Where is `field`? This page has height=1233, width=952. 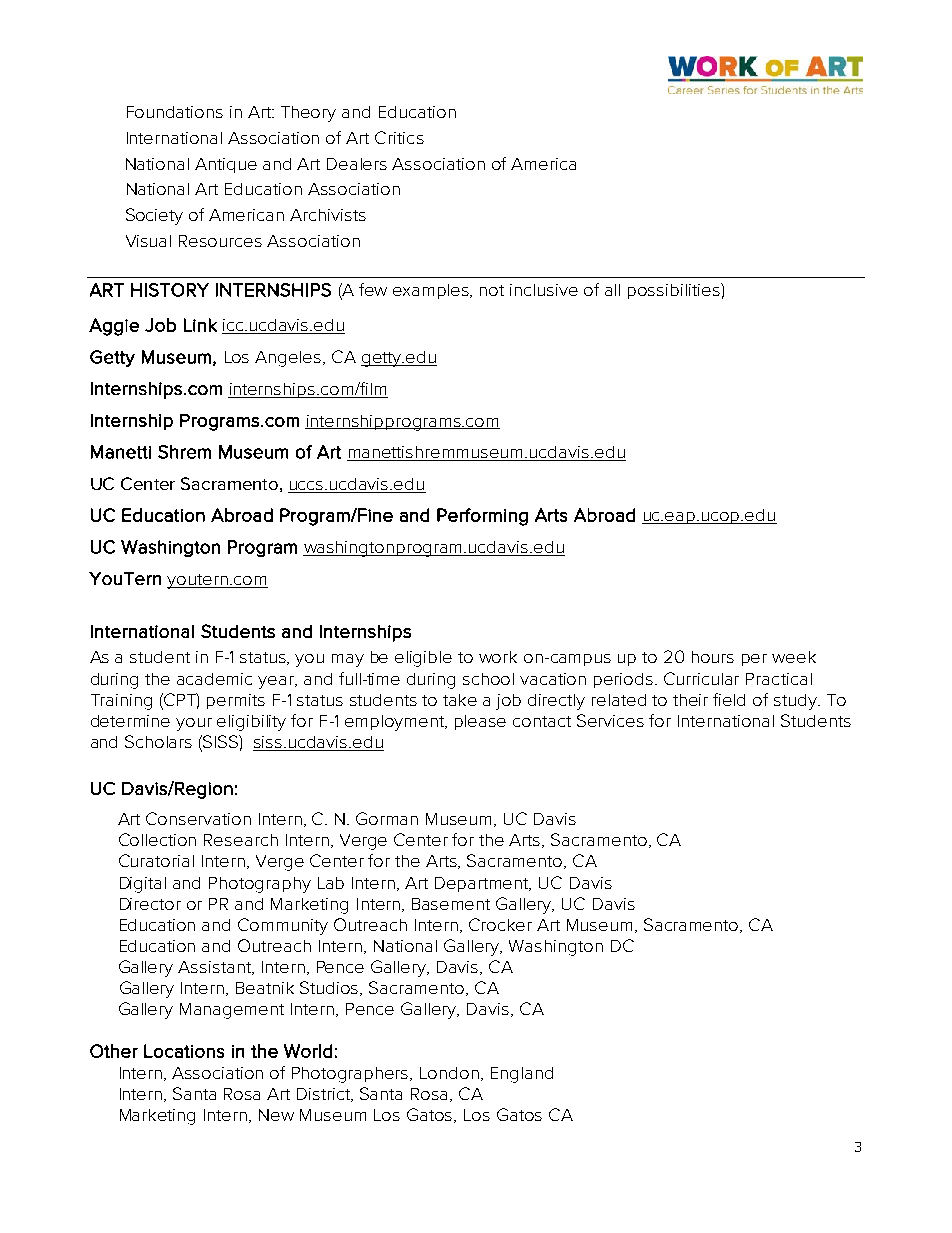 field is located at coordinates (729, 699).
